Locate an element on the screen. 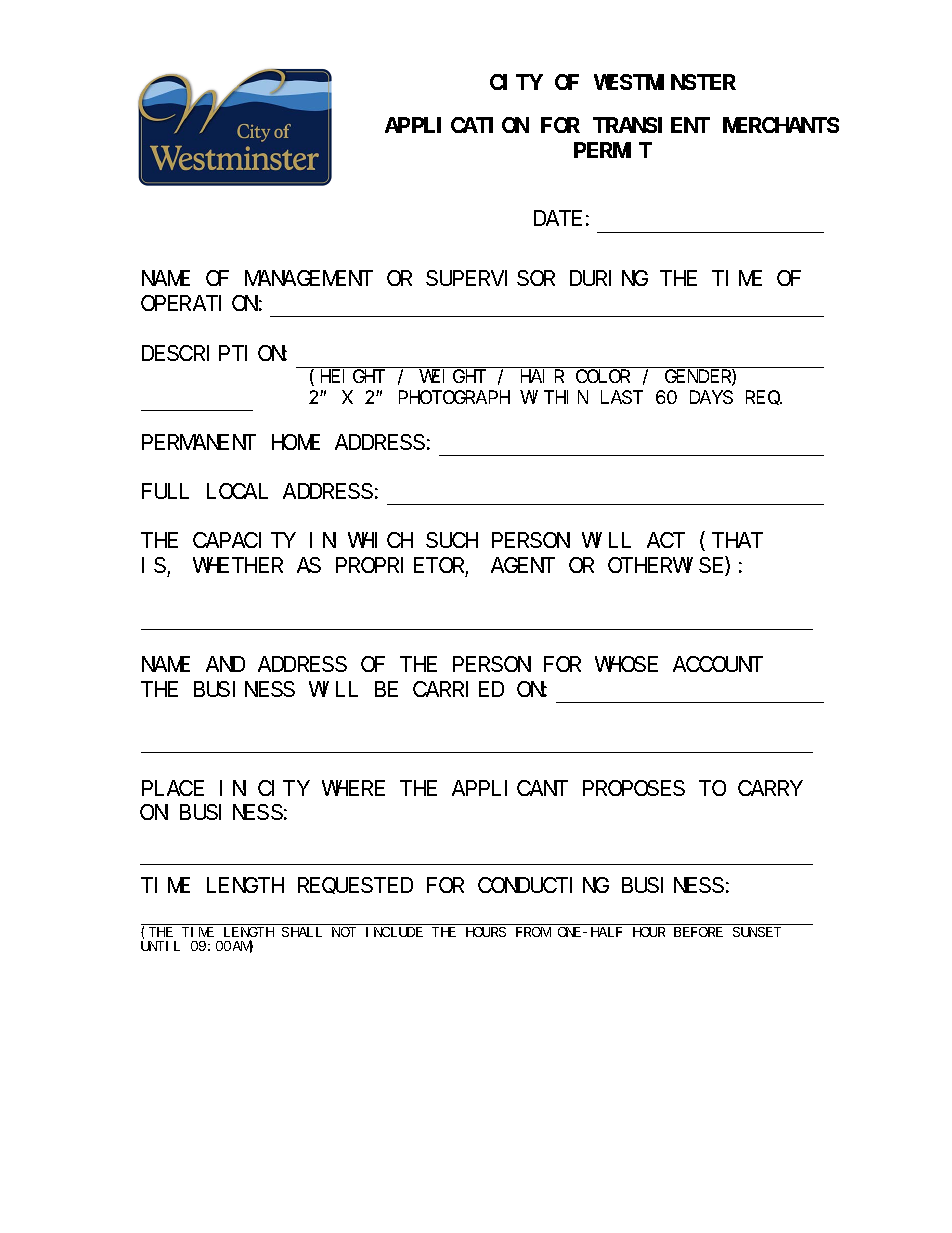 The height and width of the screenshot is (1233, 952). INCLUDE is located at coordinates (394, 932).
